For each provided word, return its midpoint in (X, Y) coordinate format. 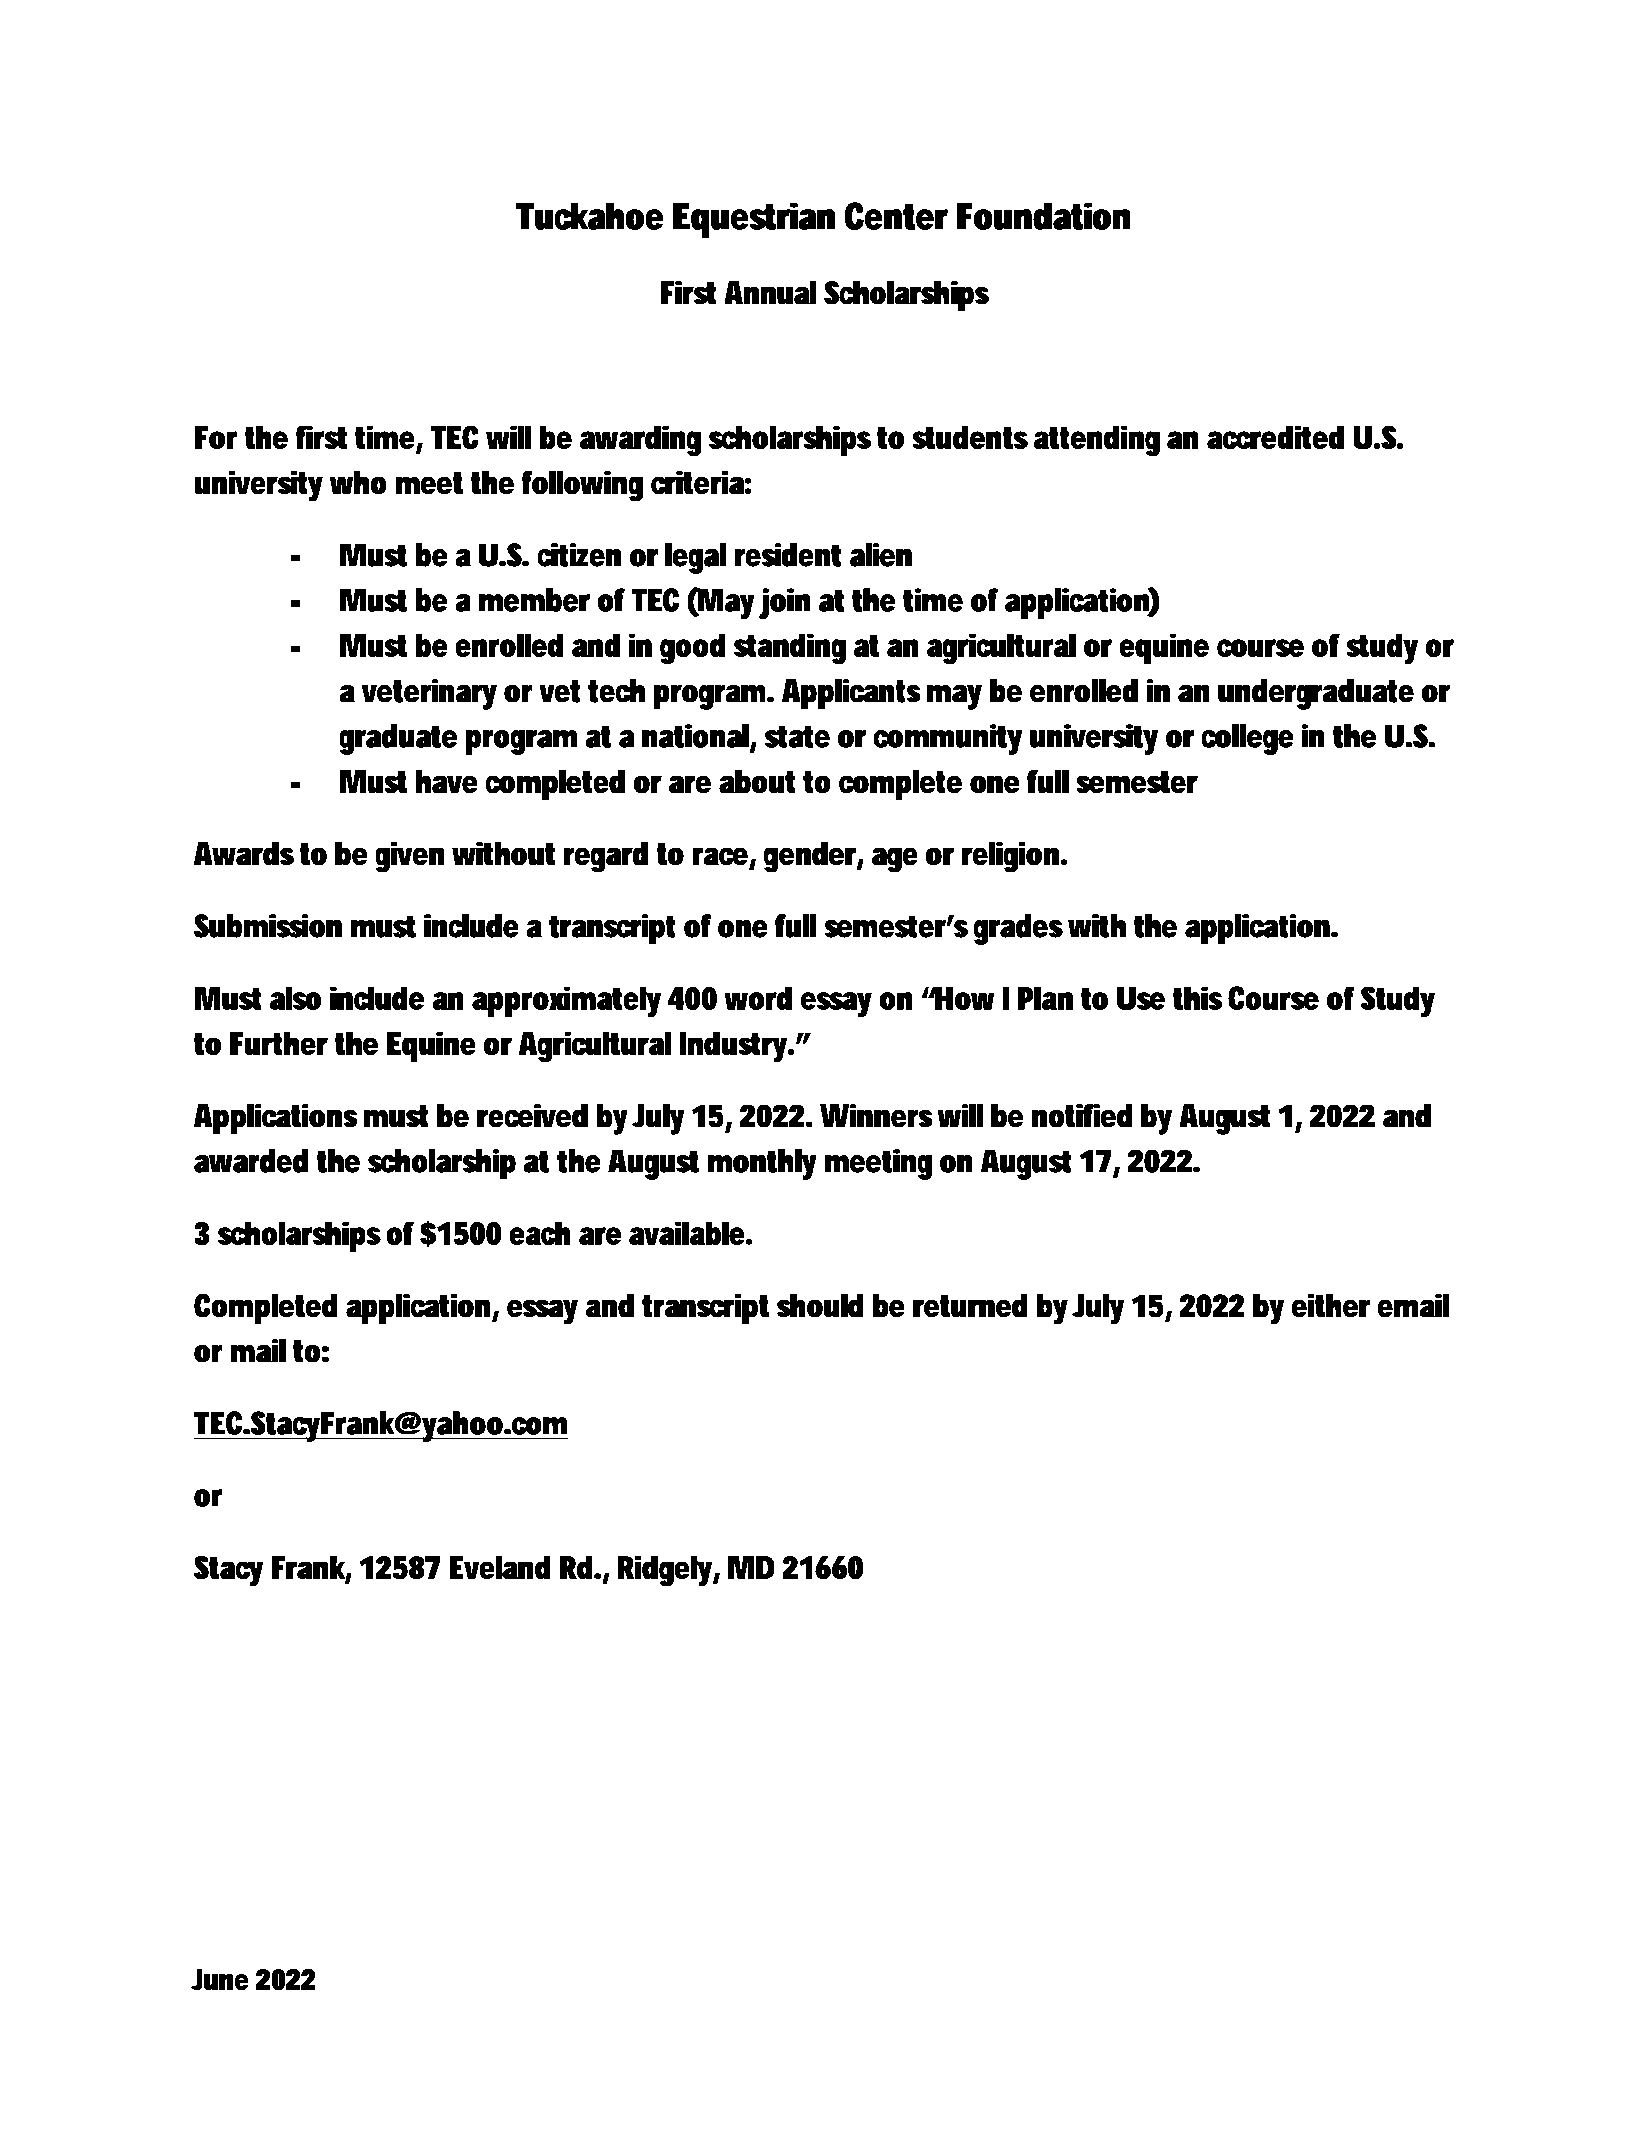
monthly (762, 1164)
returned (970, 1305)
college (1247, 739)
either (1331, 1305)
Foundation (1044, 216)
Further (279, 1043)
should (820, 1305)
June (220, 1979)
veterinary (429, 694)
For (216, 437)
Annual (770, 293)
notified (1082, 1116)
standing (790, 649)
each (540, 1233)
